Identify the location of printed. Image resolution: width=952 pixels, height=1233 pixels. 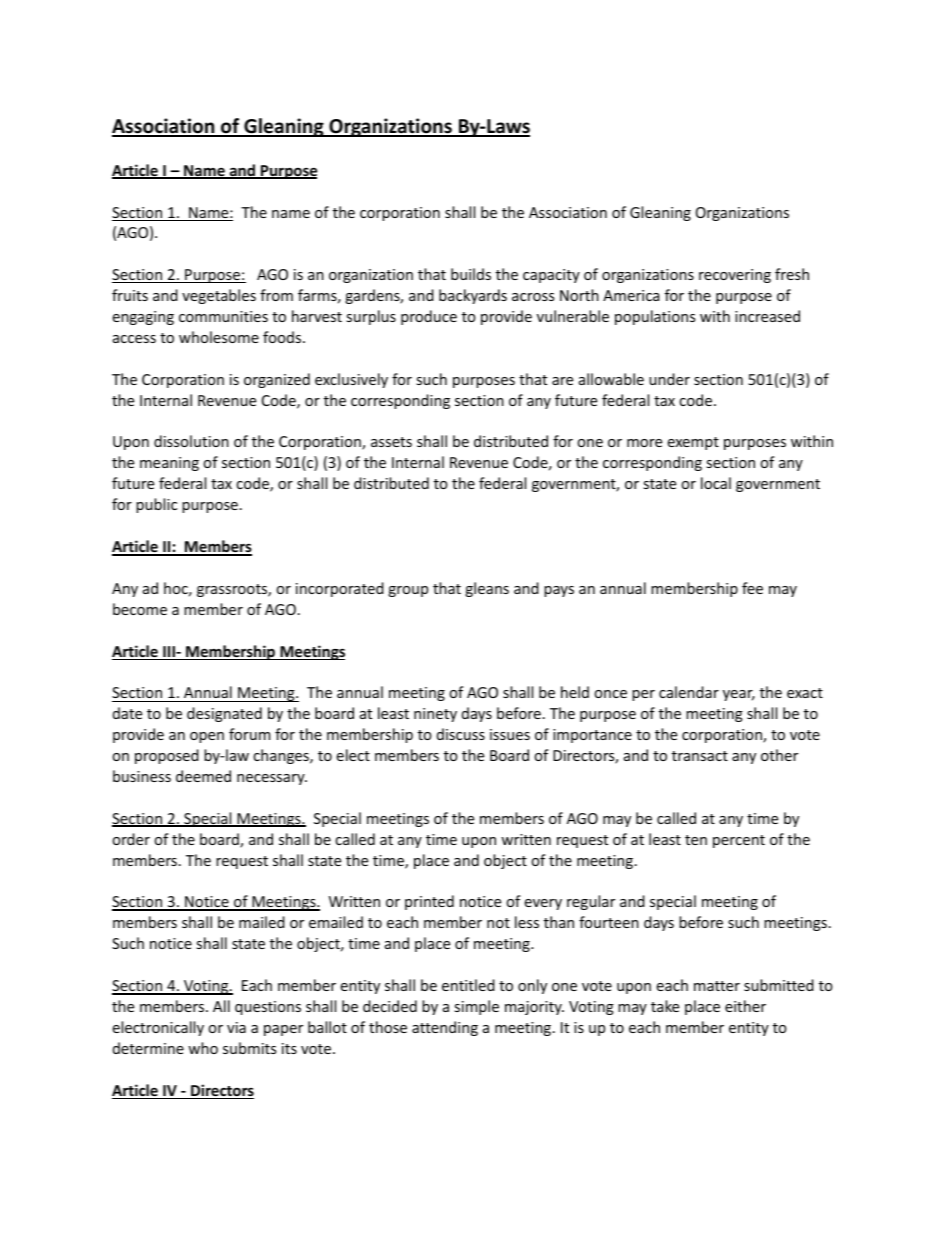
(429, 902).
